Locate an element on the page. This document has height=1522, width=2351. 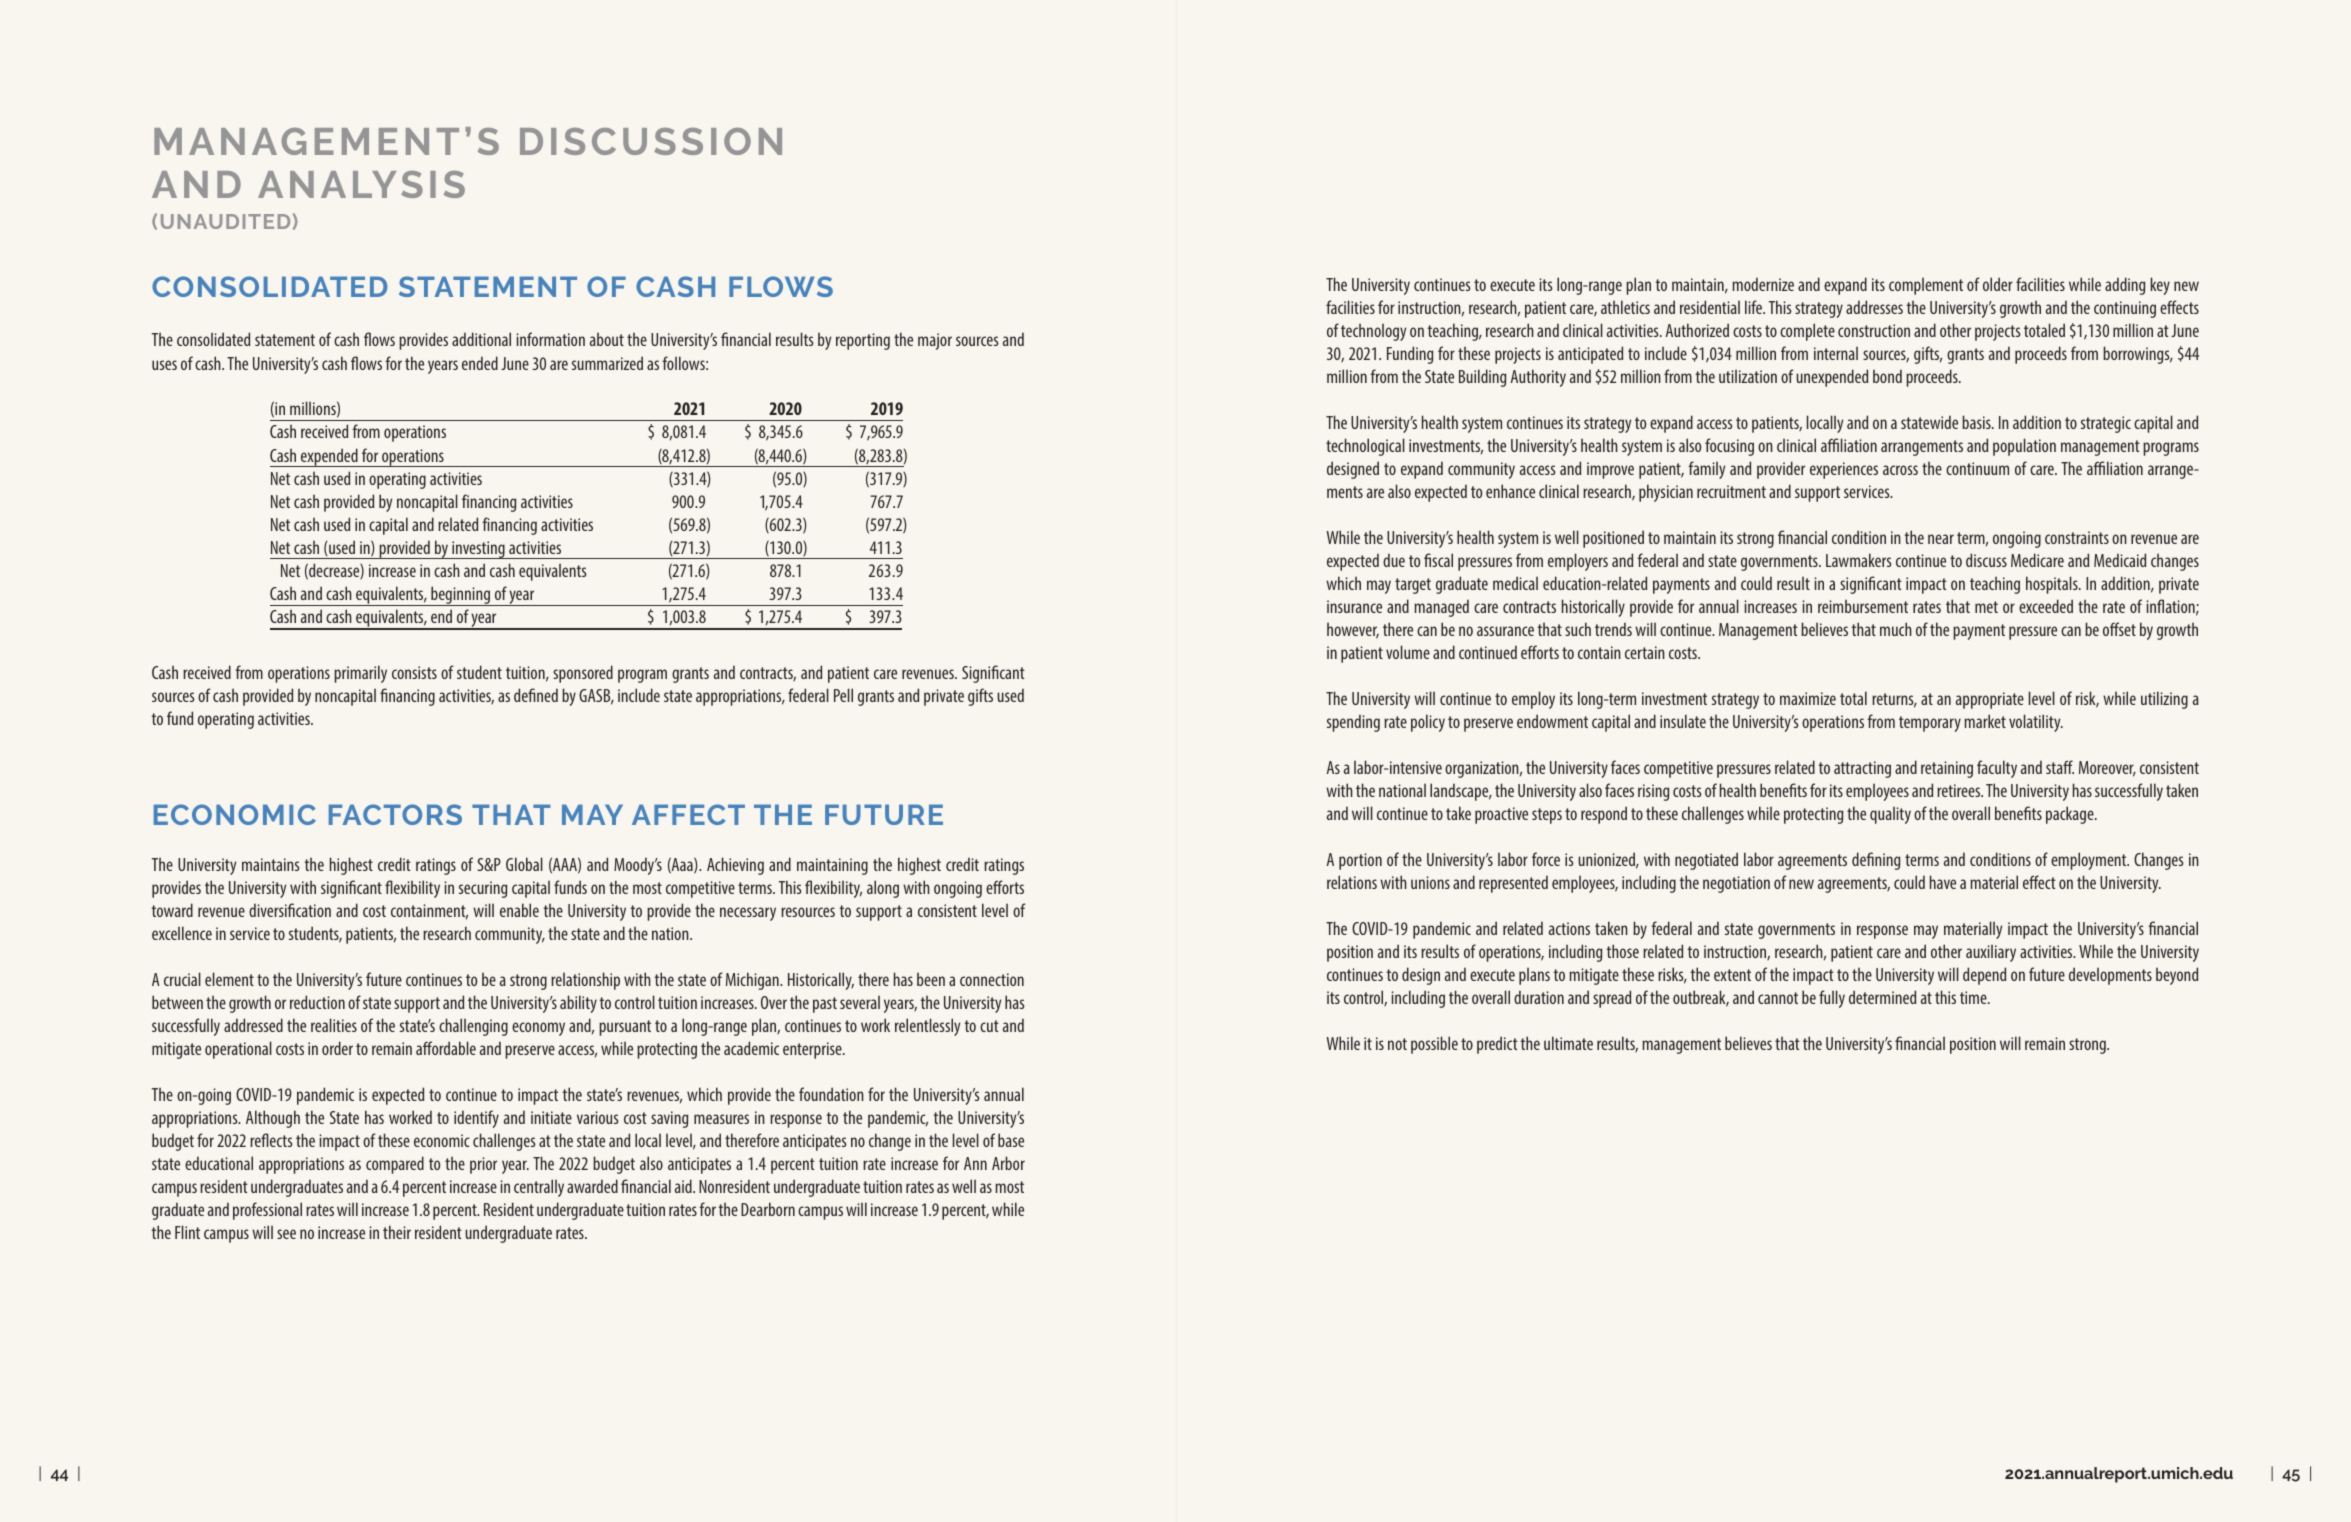
ultimate is located at coordinates (1568, 1043).
